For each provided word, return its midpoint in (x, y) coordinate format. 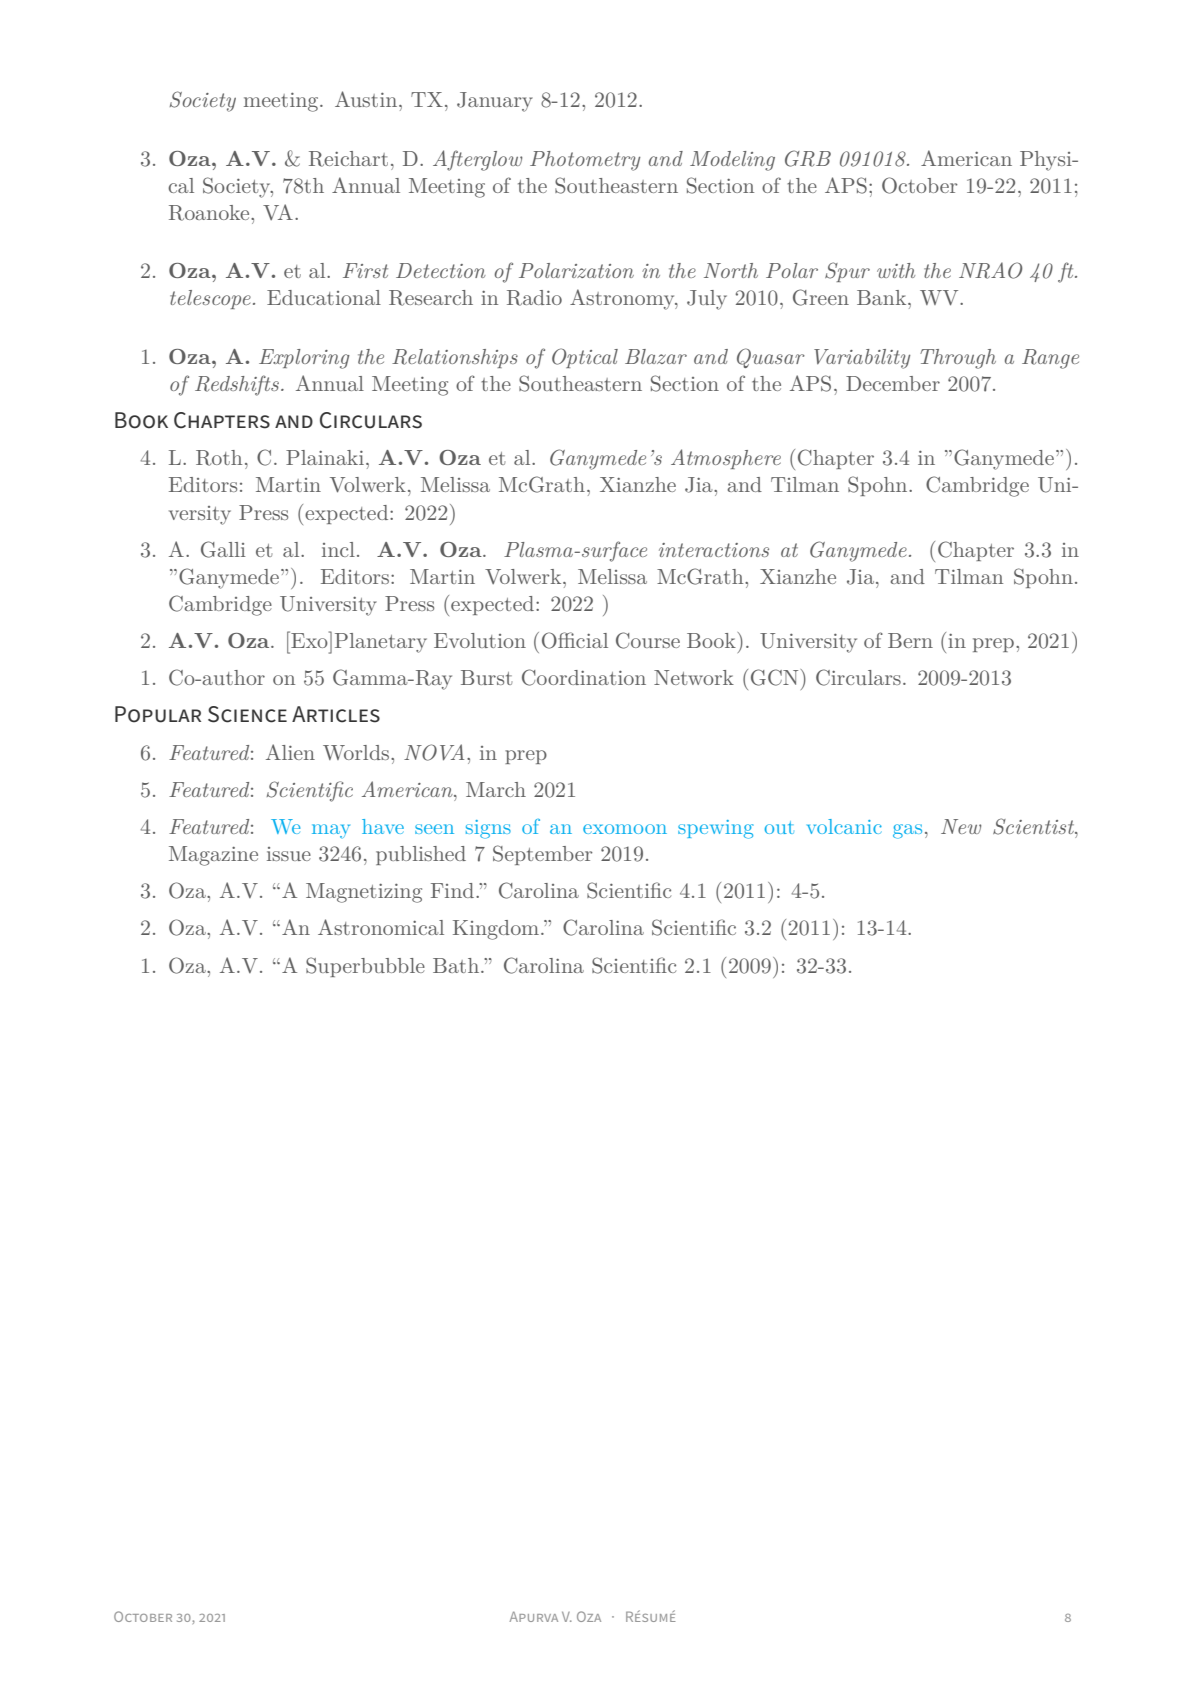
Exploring (304, 359)
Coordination (584, 677)
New (961, 826)
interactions (714, 550)
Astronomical (381, 927)
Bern (910, 640)
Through (958, 359)
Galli (223, 549)
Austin (367, 99)
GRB (808, 158)
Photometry (585, 161)
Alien (290, 752)
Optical (585, 358)
